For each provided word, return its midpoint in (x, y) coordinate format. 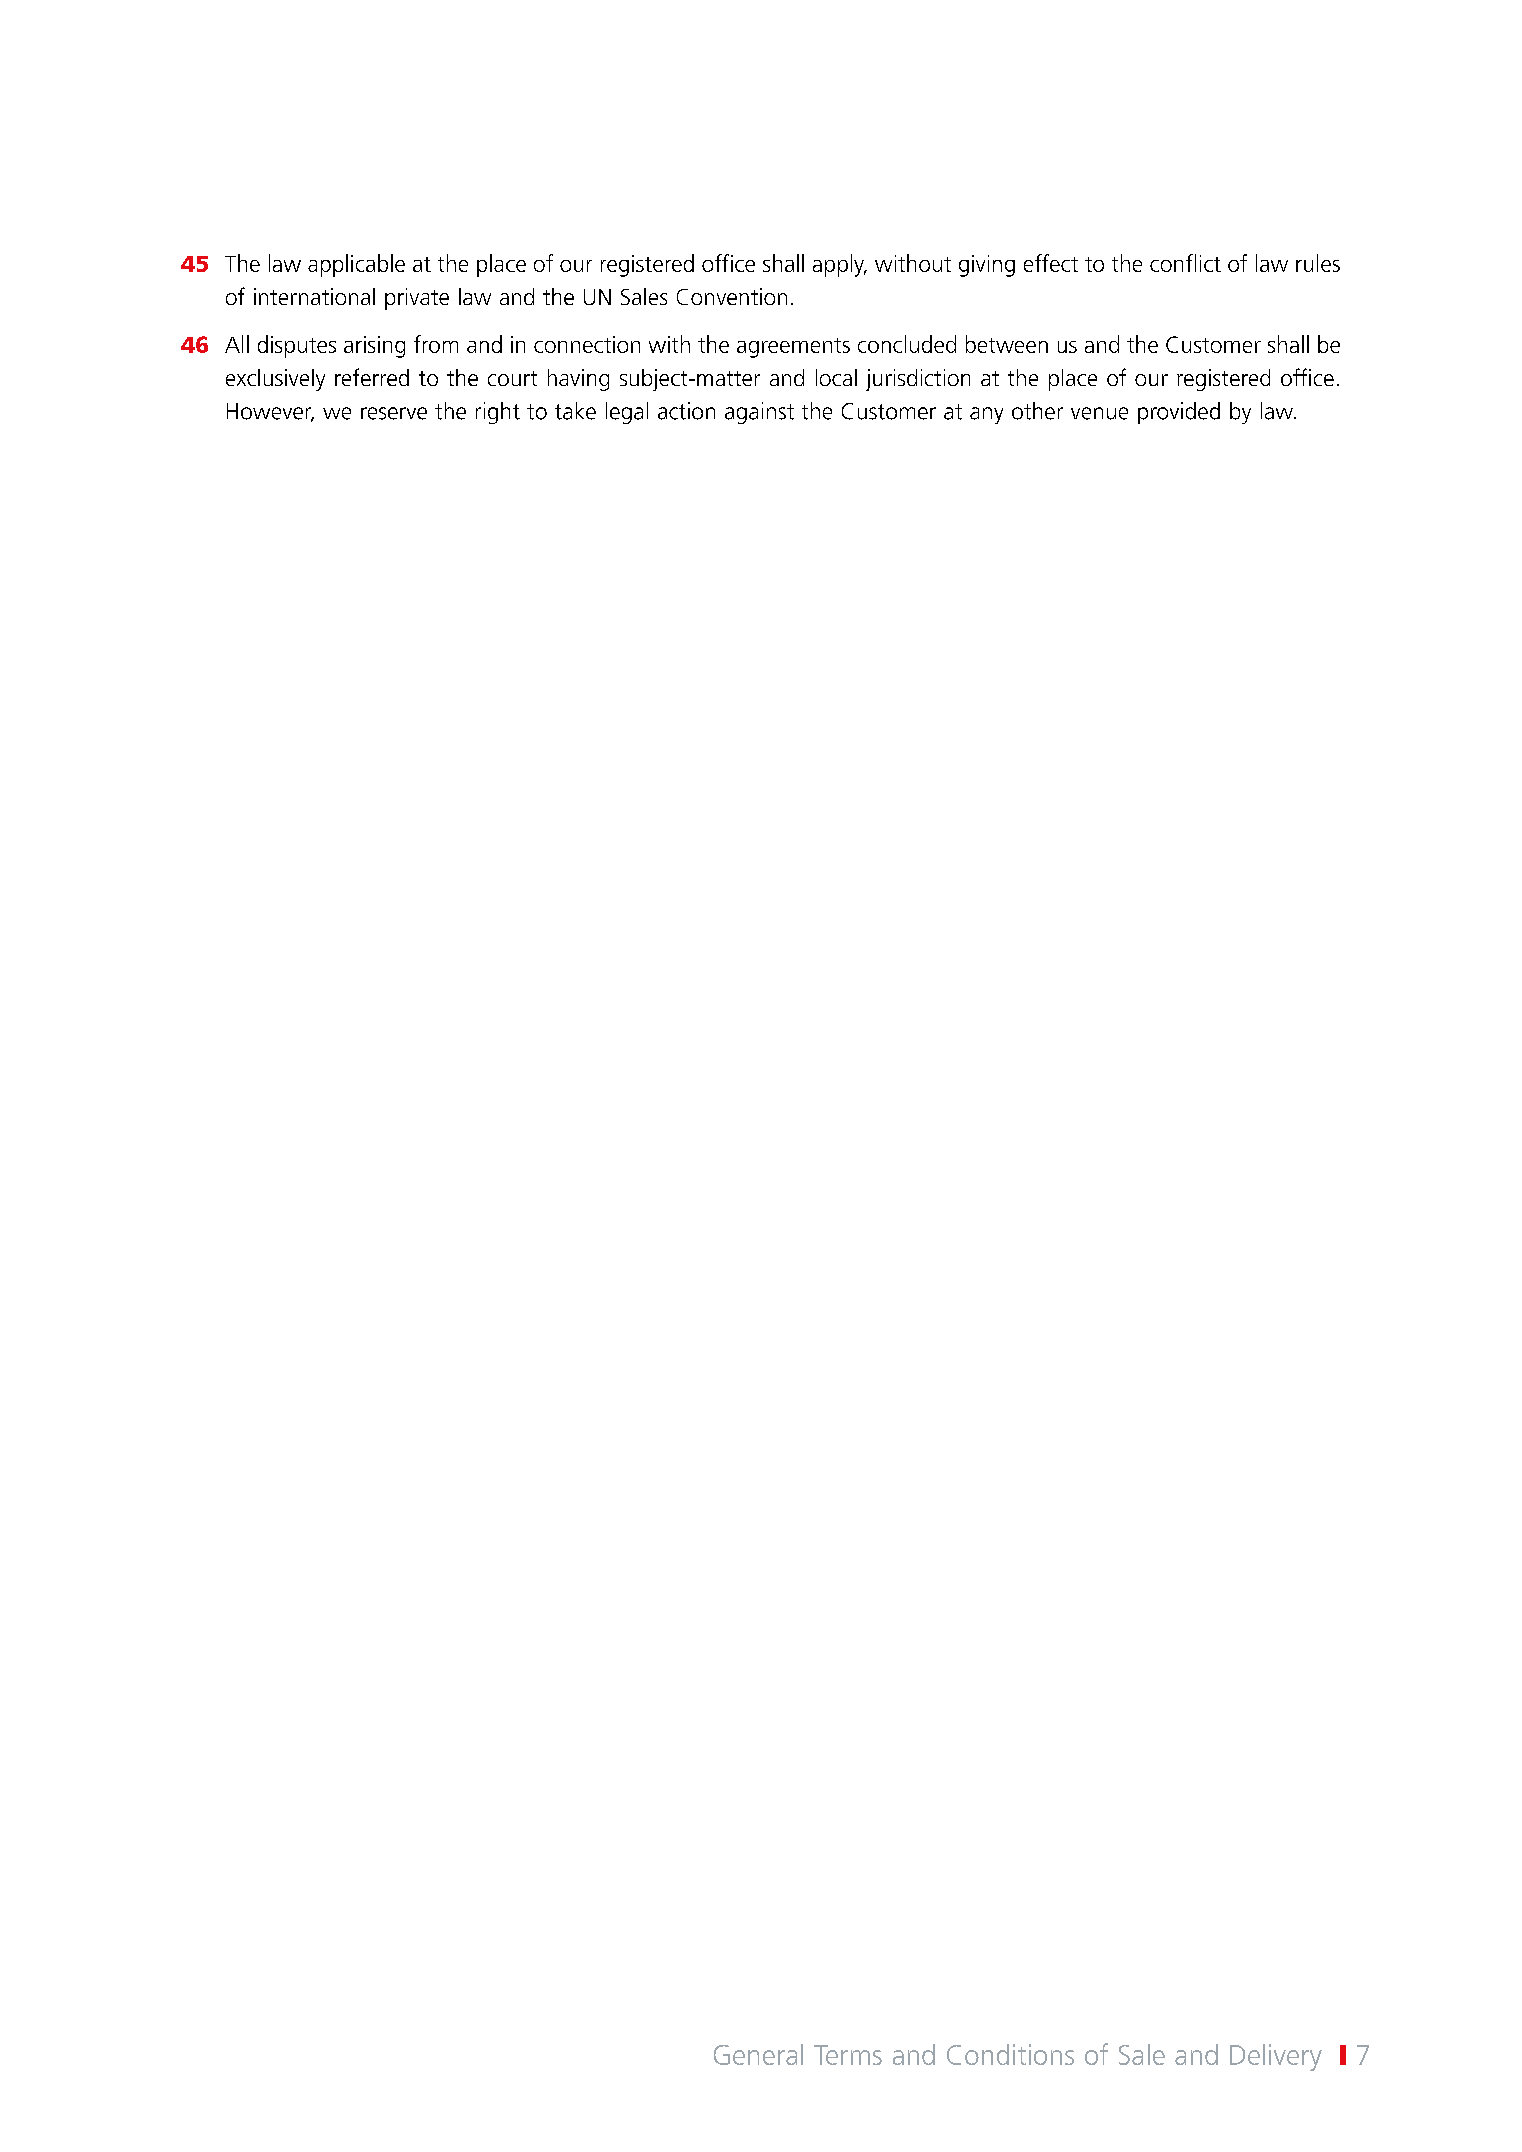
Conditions (1010, 2054)
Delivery (1276, 2057)
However (270, 412)
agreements (793, 348)
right (498, 413)
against (759, 413)
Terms (848, 2055)
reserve (394, 413)
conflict (1185, 263)
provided (1179, 413)
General (758, 2054)
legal (627, 413)
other (1037, 411)
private (417, 299)
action (686, 411)
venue (1099, 413)
